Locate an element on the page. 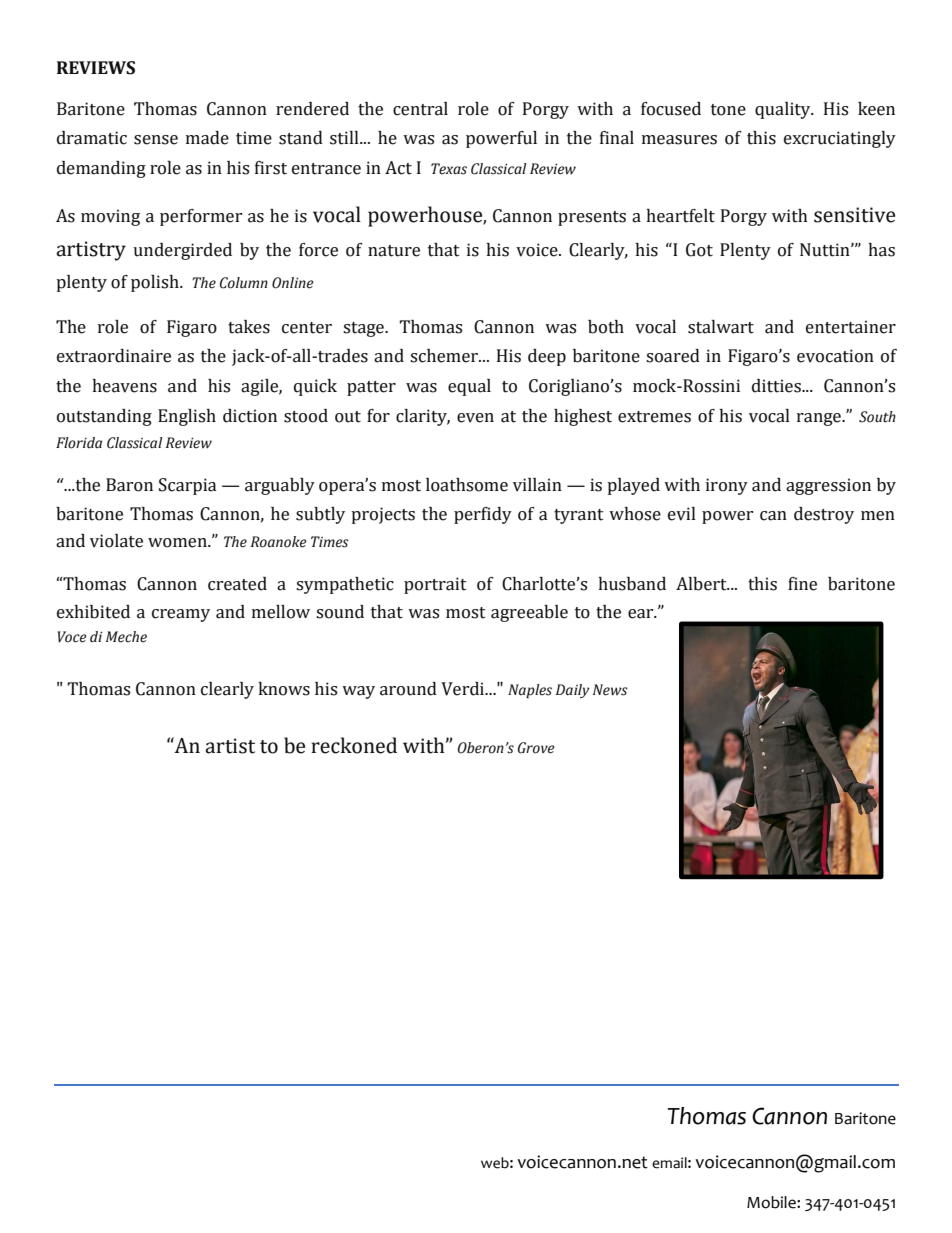 The width and height of the document is (952, 1233). knows is located at coordinates (284, 689).
